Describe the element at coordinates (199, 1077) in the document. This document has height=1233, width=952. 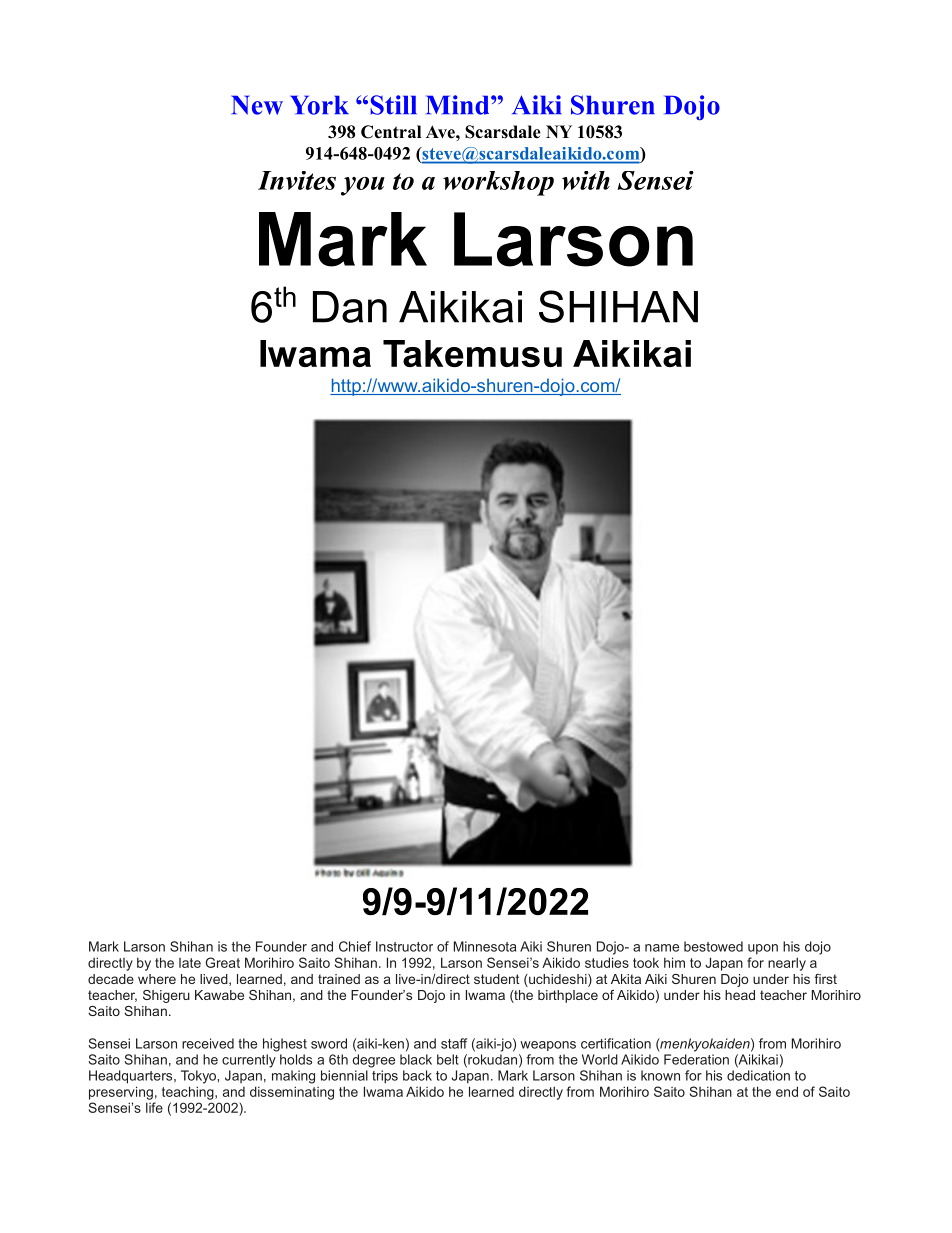
I see `Tokyo` at that location.
